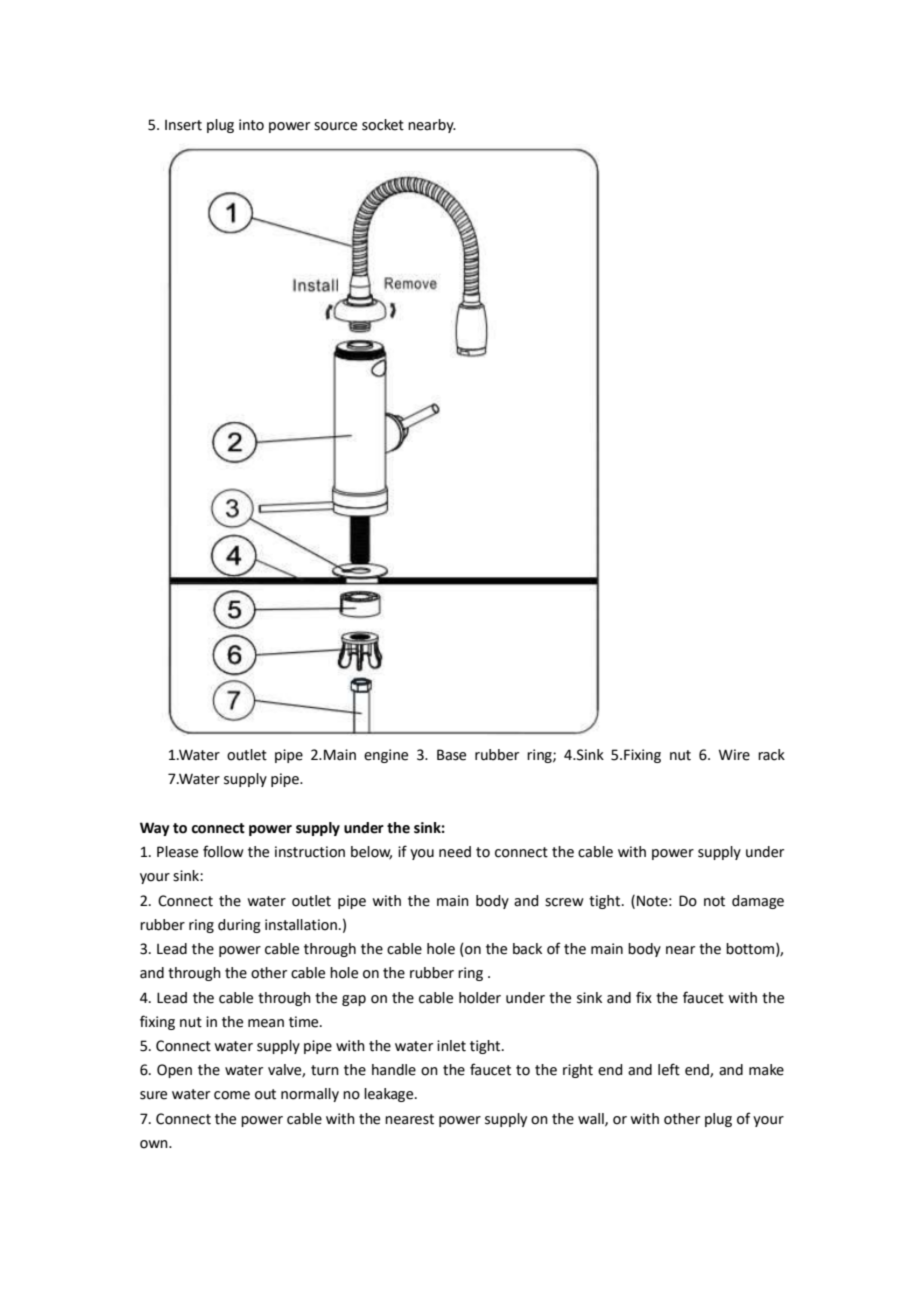 Image resolution: width=924 pixels, height=1308 pixels. What do you see at coordinates (451, 1046) in the document?
I see `inlet` at bounding box center [451, 1046].
